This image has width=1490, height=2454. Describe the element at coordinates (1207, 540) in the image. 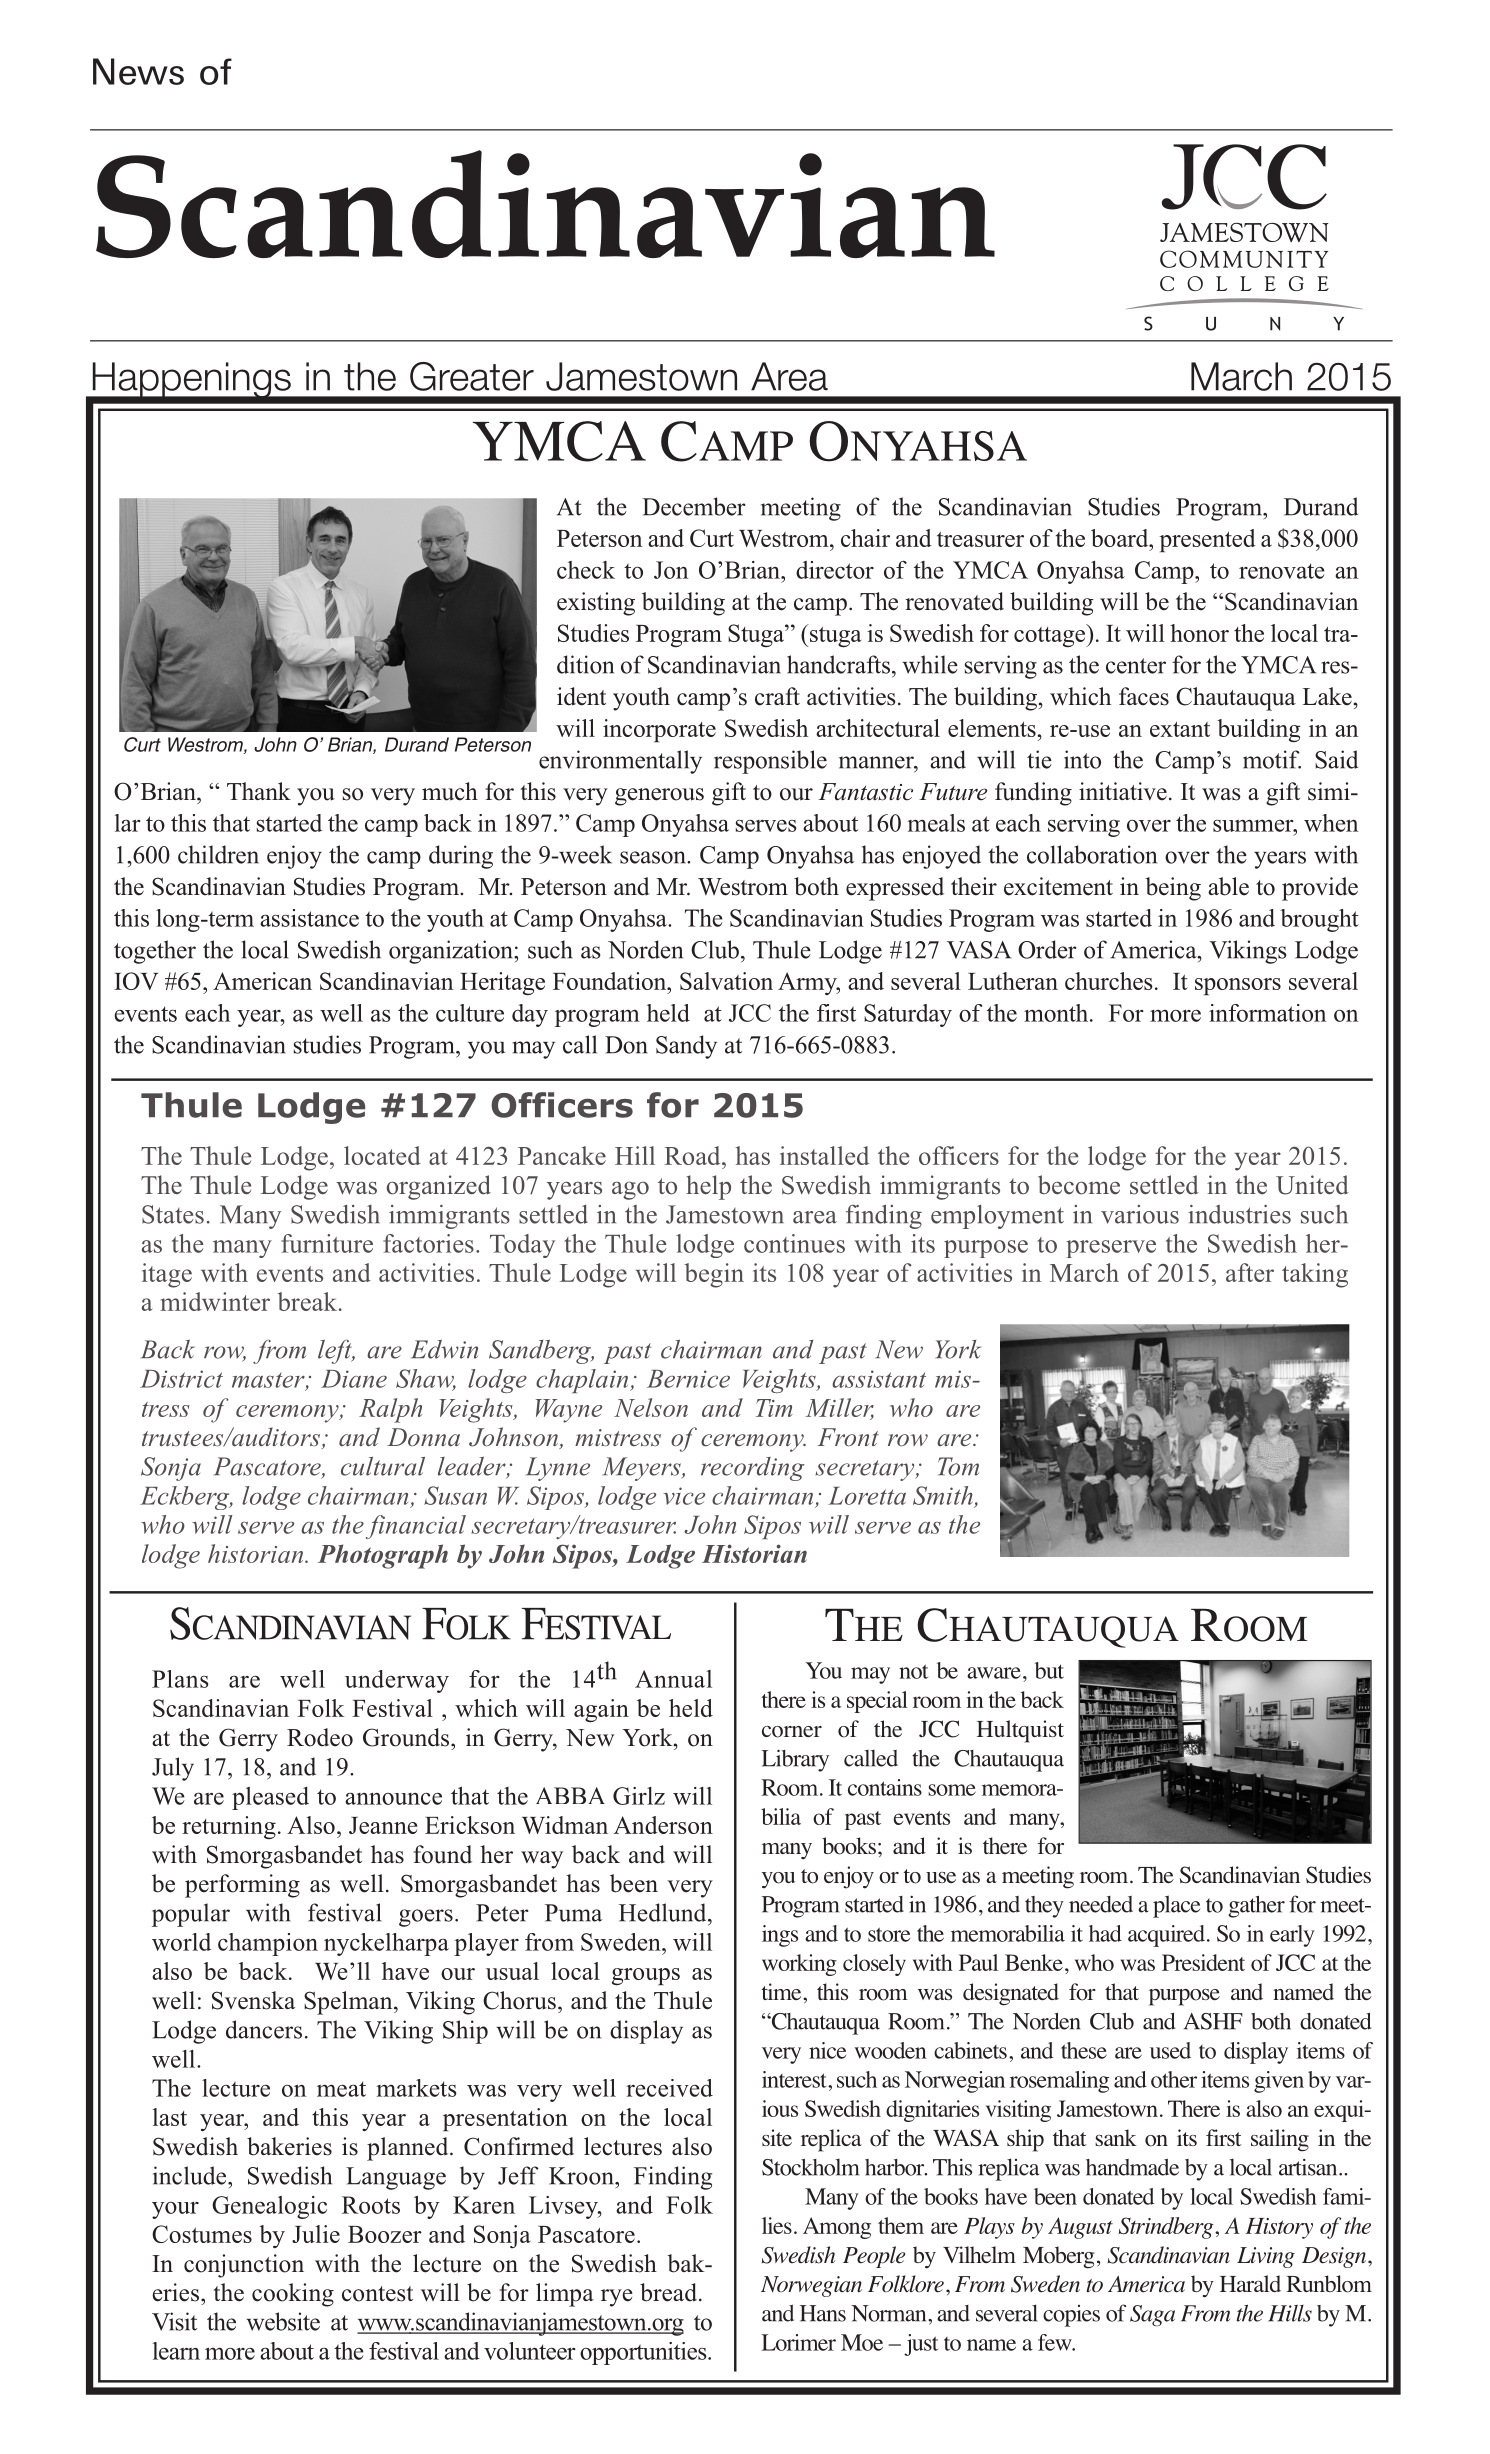

I see `presented` at that location.
